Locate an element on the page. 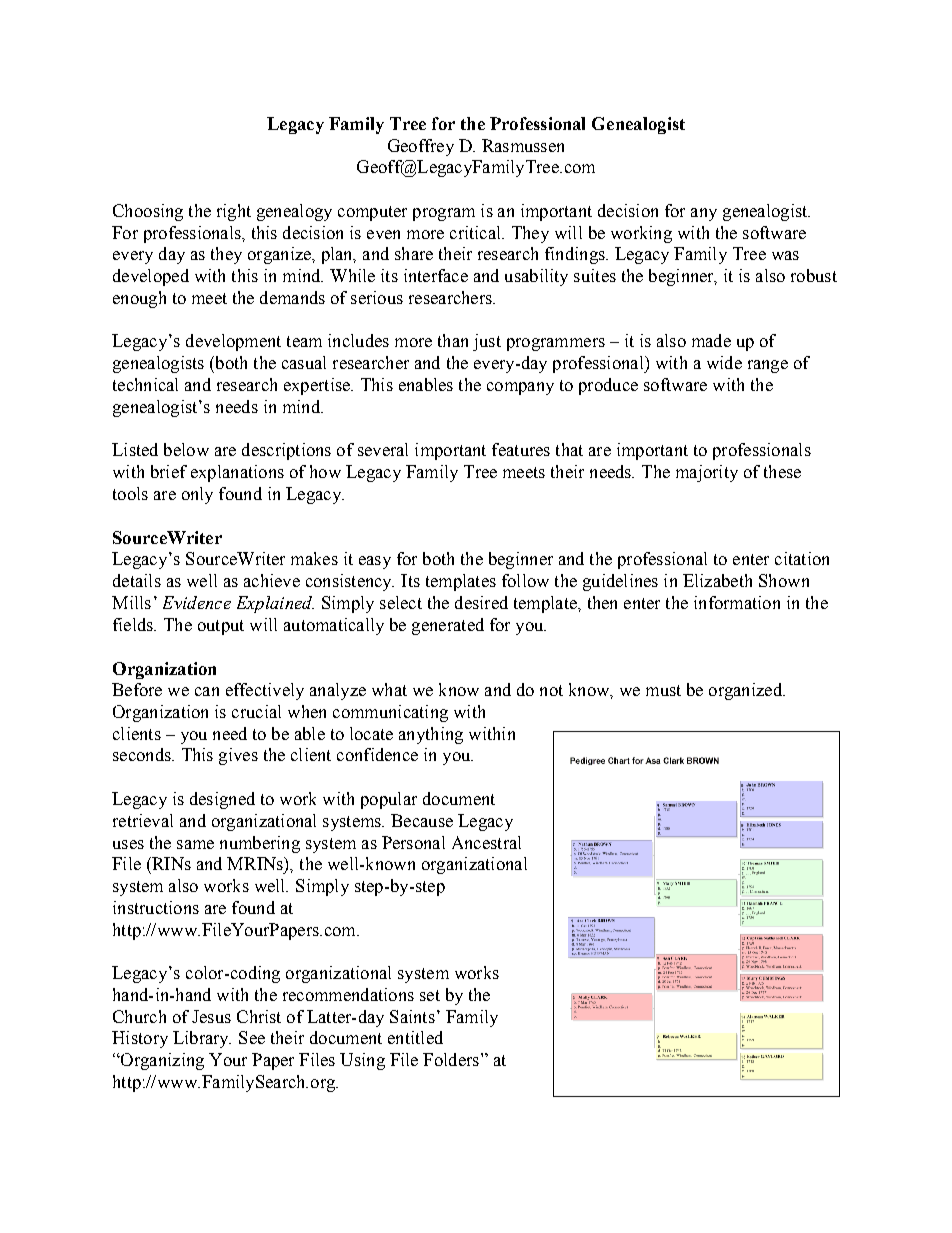 This document has height=1233, width=952. Library is located at coordinates (202, 1039).
